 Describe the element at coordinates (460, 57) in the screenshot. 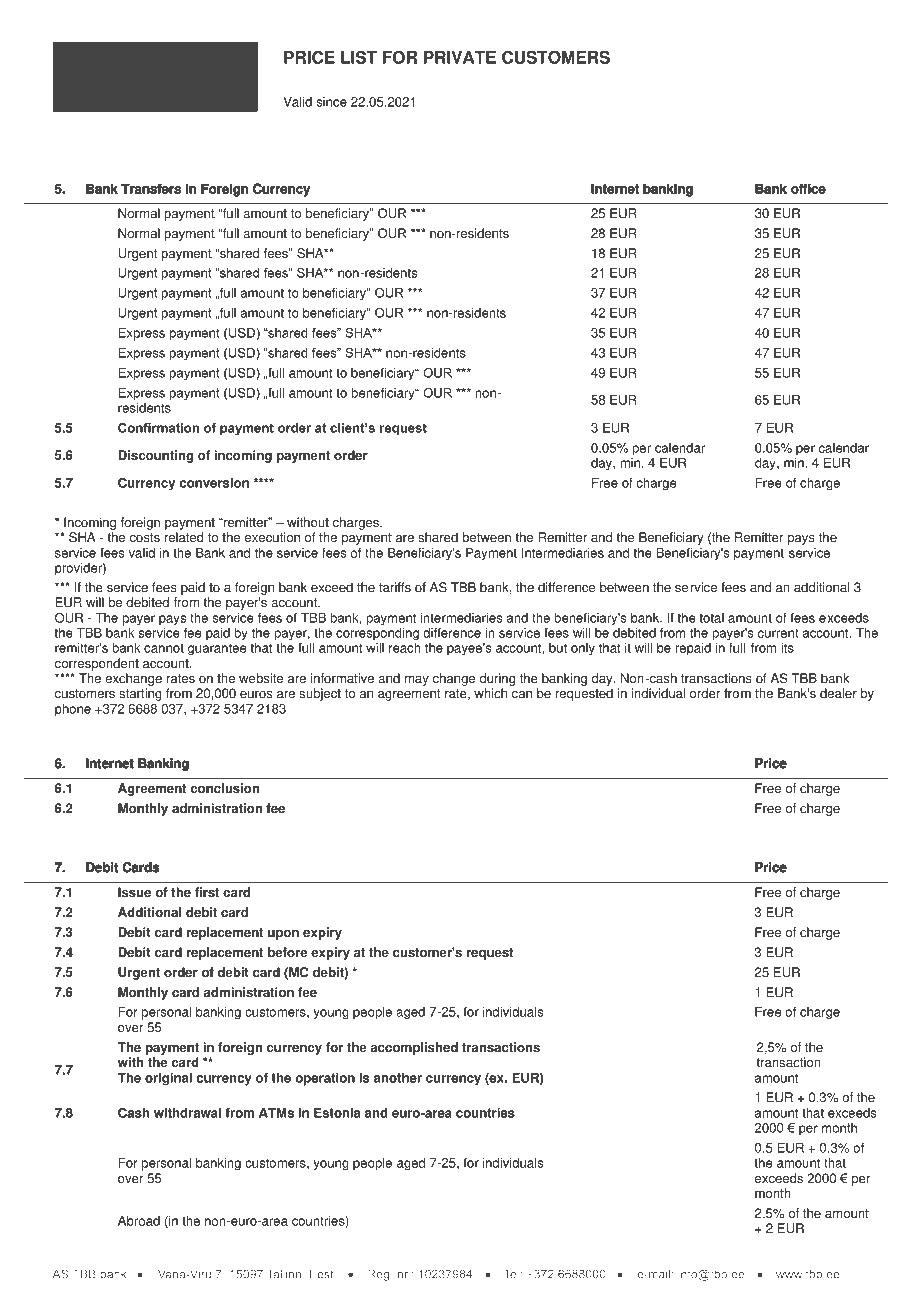

I see `PRIVATE` at that location.
